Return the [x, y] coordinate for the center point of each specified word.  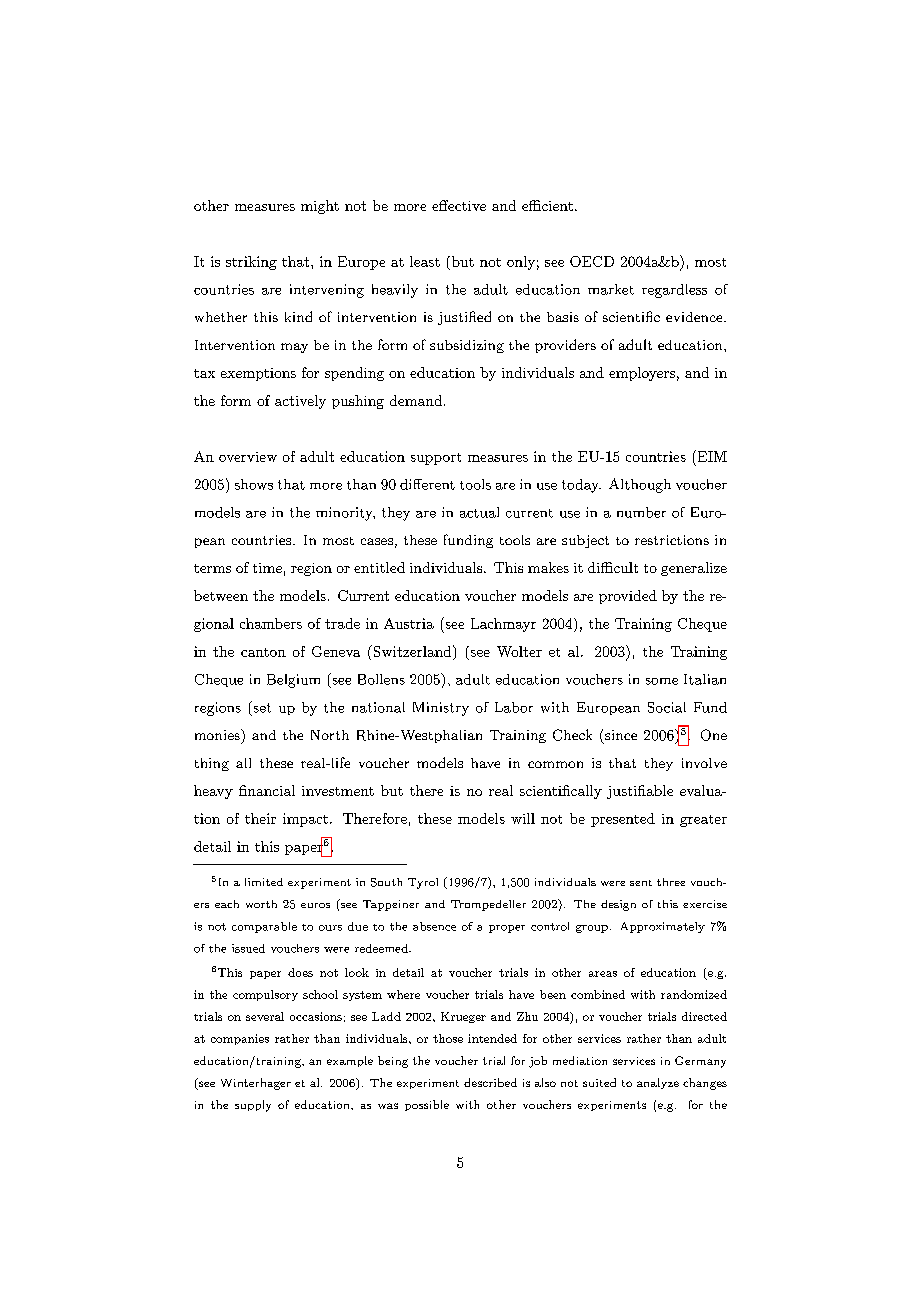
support [436, 459]
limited [264, 882]
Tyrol [423, 883]
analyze [658, 1083]
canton [263, 652]
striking [251, 263]
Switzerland [412, 651]
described [490, 1082]
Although [640, 485]
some [662, 681]
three [671, 882]
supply [253, 1106]
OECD [592, 261]
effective [459, 205]
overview [248, 457]
